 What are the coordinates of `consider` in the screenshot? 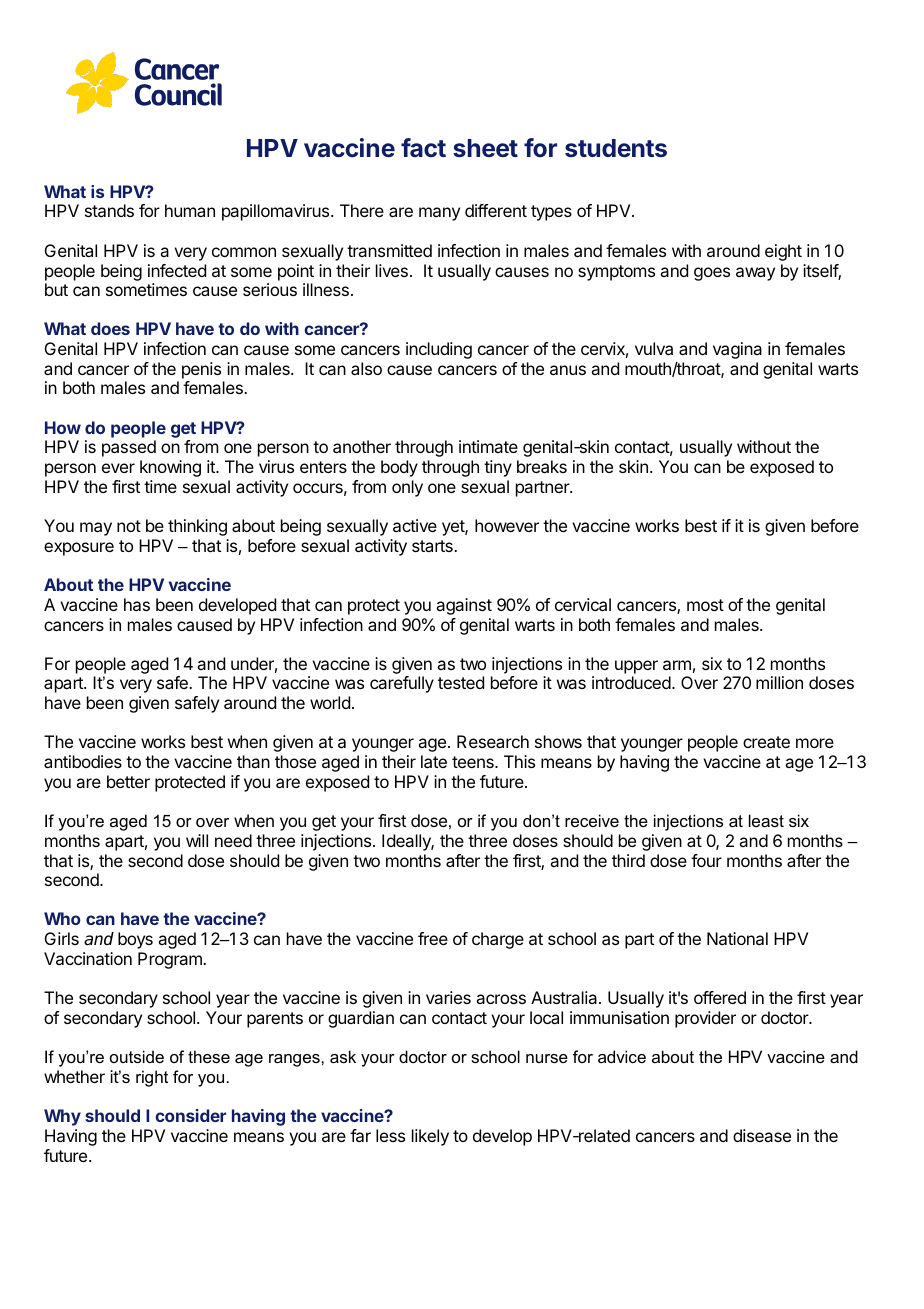 It's located at (190, 1115).
